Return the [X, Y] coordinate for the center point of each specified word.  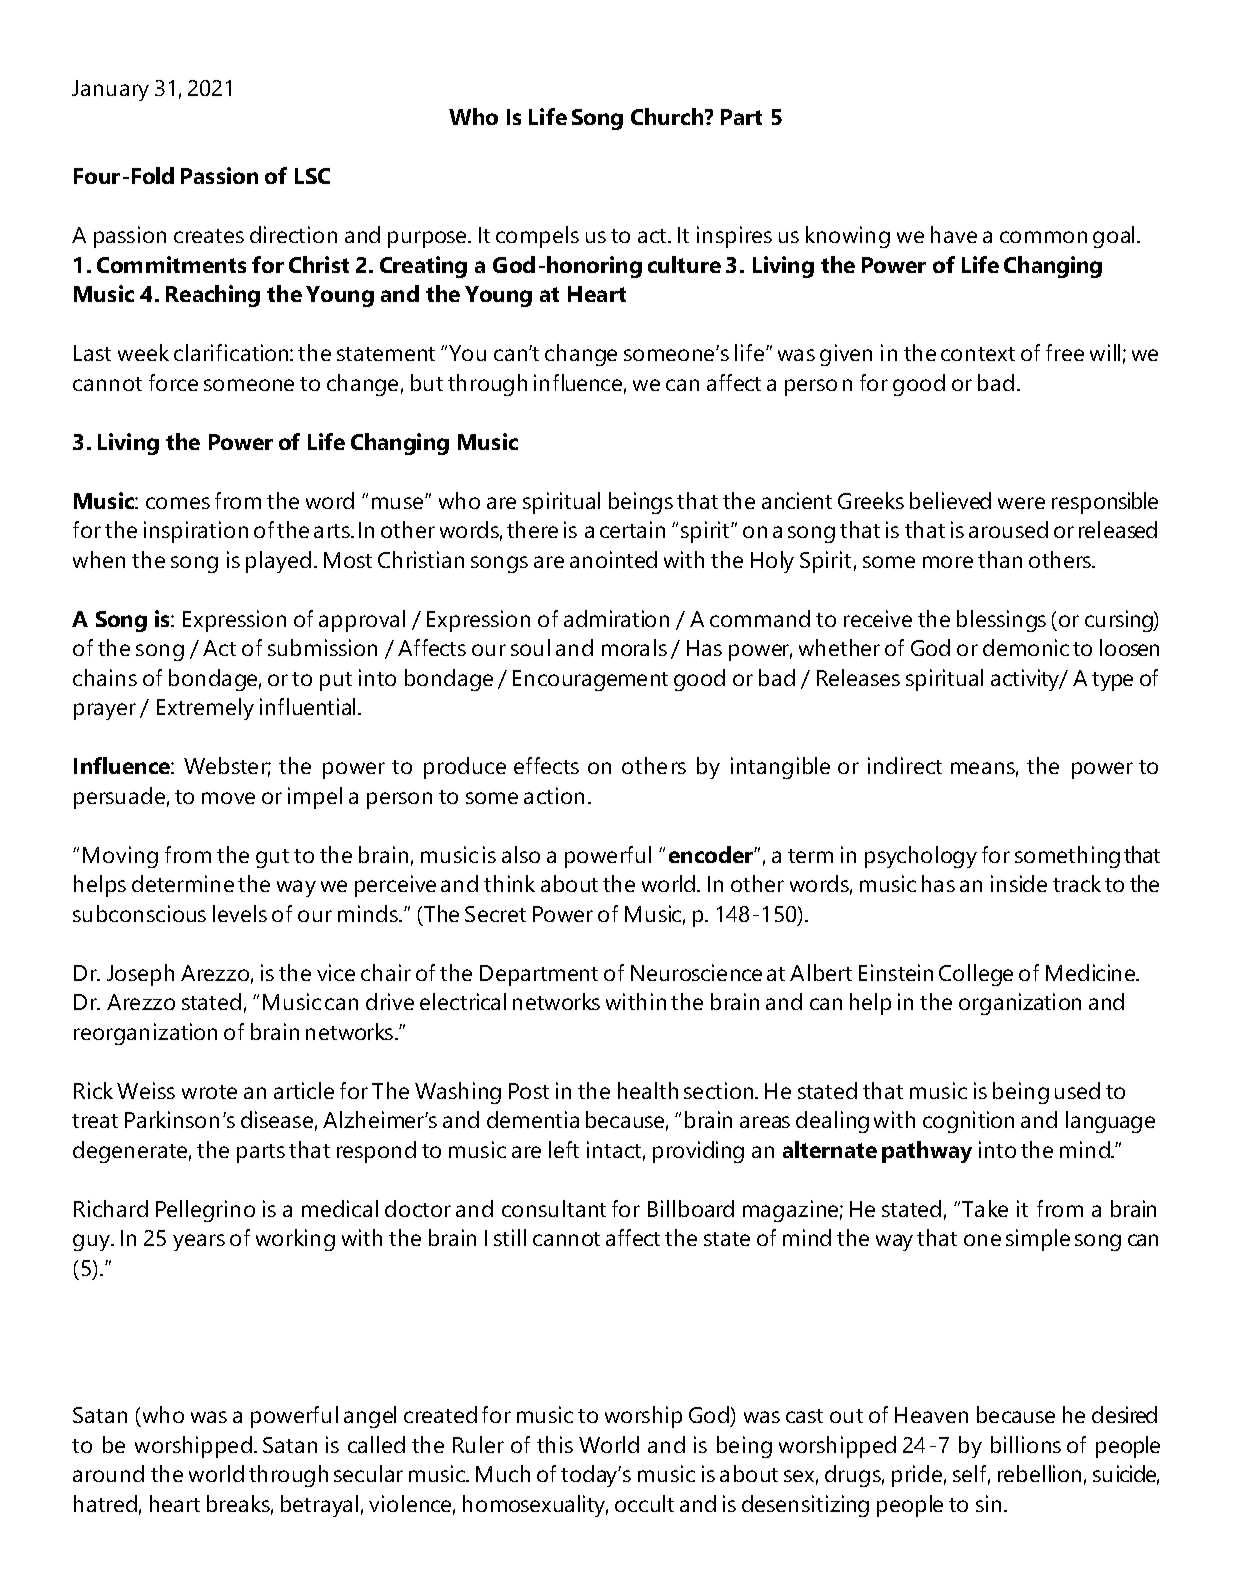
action [554, 795]
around [108, 1473]
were [1021, 503]
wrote [209, 1092]
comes [178, 503]
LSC [312, 176]
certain [632, 529]
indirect [905, 765]
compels [537, 237]
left [564, 1149]
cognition [968, 1122]
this [555, 1444]
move [228, 798]
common [1043, 237]
